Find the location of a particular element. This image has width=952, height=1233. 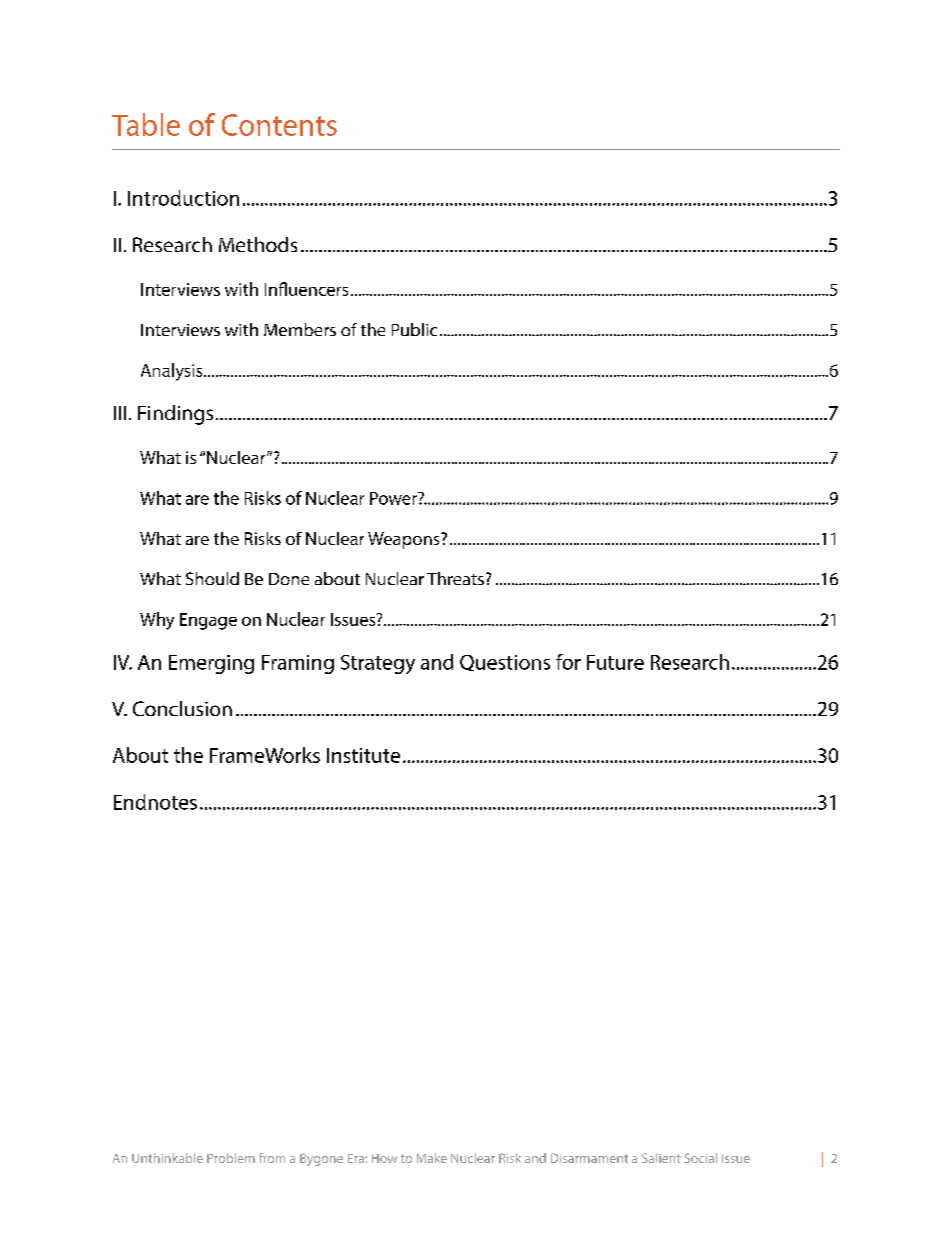

Future is located at coordinates (615, 662).
